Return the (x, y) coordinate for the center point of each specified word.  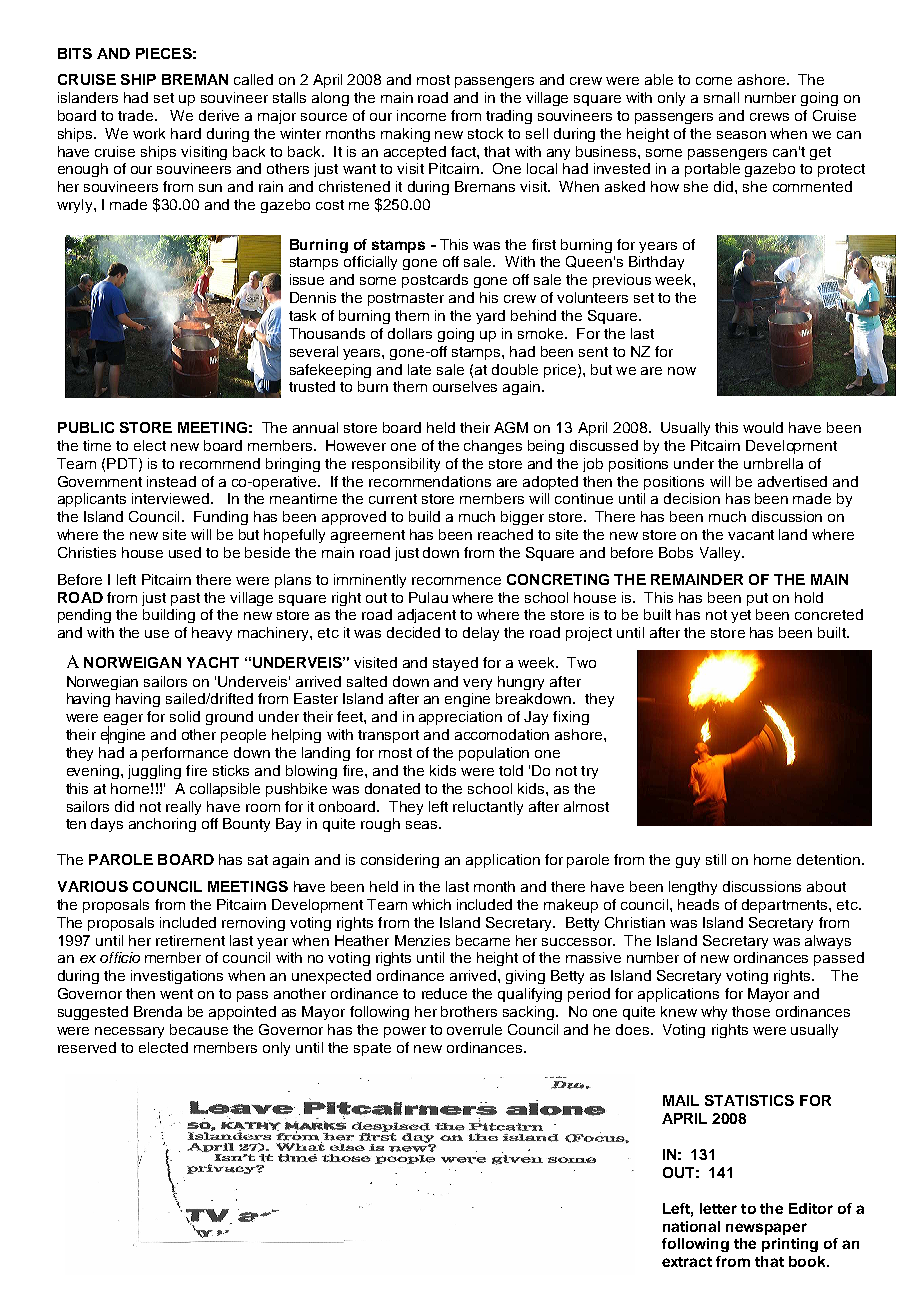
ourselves (465, 386)
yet (741, 616)
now (682, 371)
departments (786, 906)
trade (137, 115)
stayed (455, 664)
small (721, 97)
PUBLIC (86, 427)
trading (509, 117)
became (483, 940)
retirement (190, 940)
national (691, 1226)
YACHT (213, 662)
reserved (87, 1047)
